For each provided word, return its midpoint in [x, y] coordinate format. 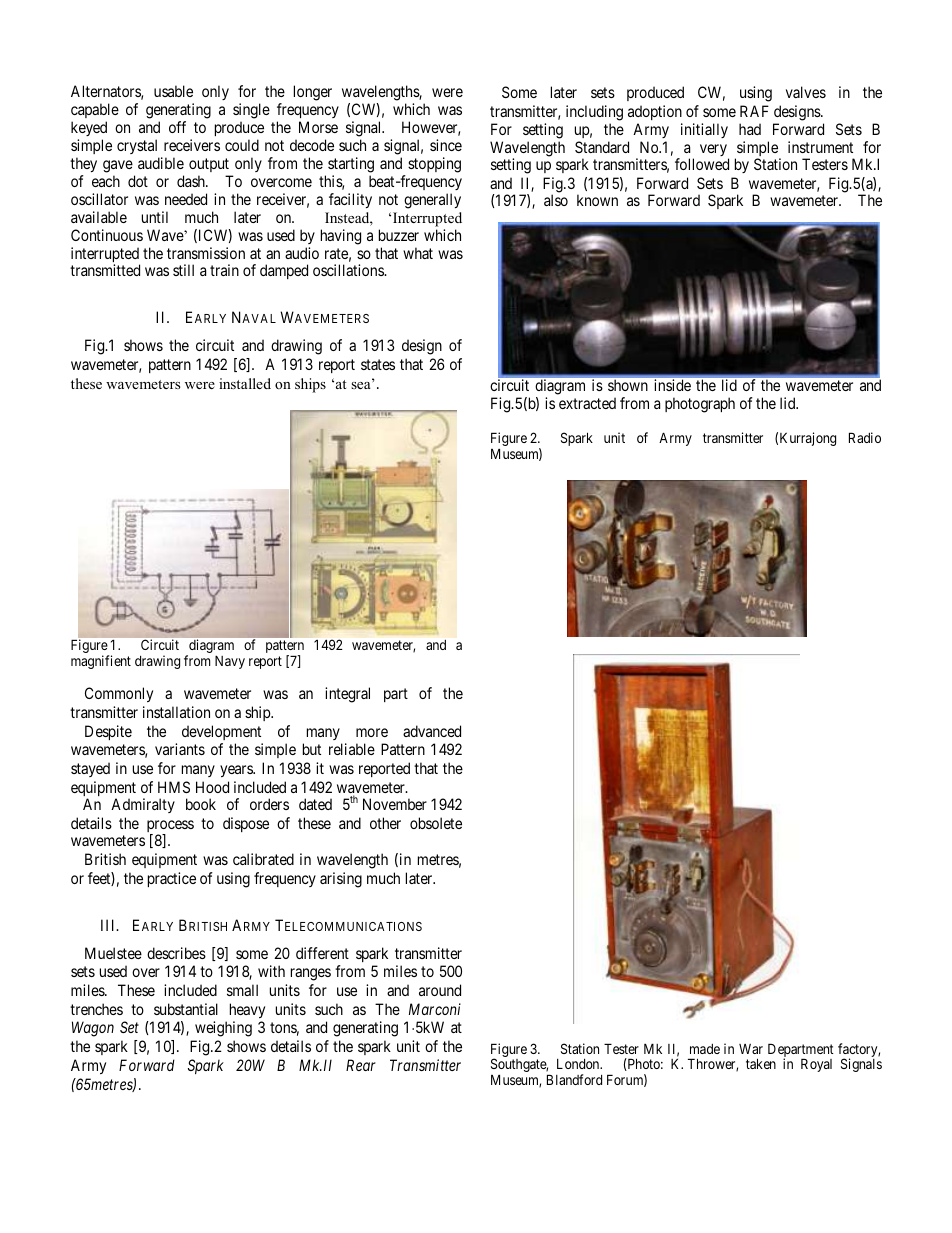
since [446, 145]
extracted [587, 403]
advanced [432, 731]
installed [245, 383]
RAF [754, 111]
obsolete [436, 823]
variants [180, 749]
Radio [865, 437]
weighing [223, 1029]
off [177, 127]
